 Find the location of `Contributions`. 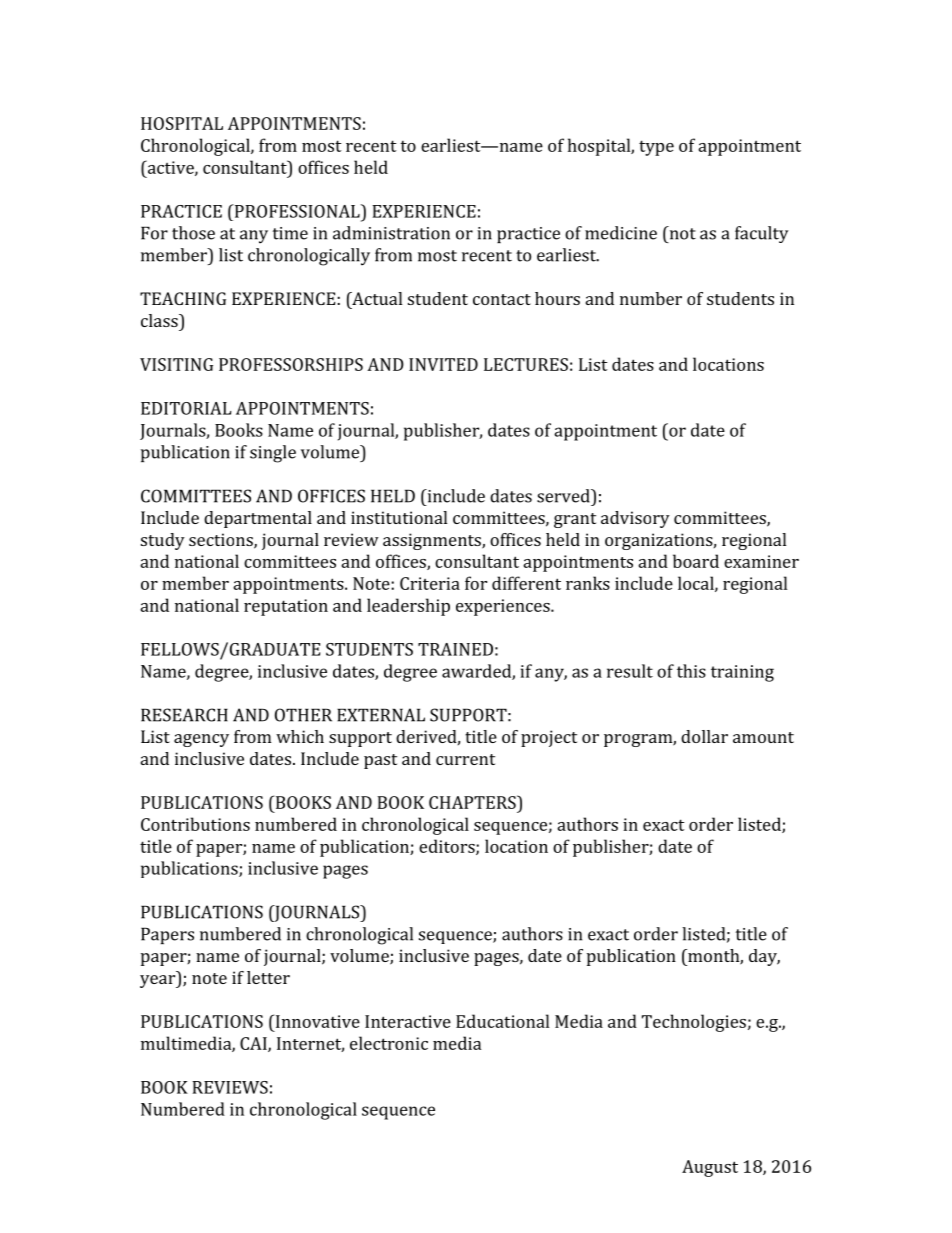

Contributions is located at coordinates (195, 824).
